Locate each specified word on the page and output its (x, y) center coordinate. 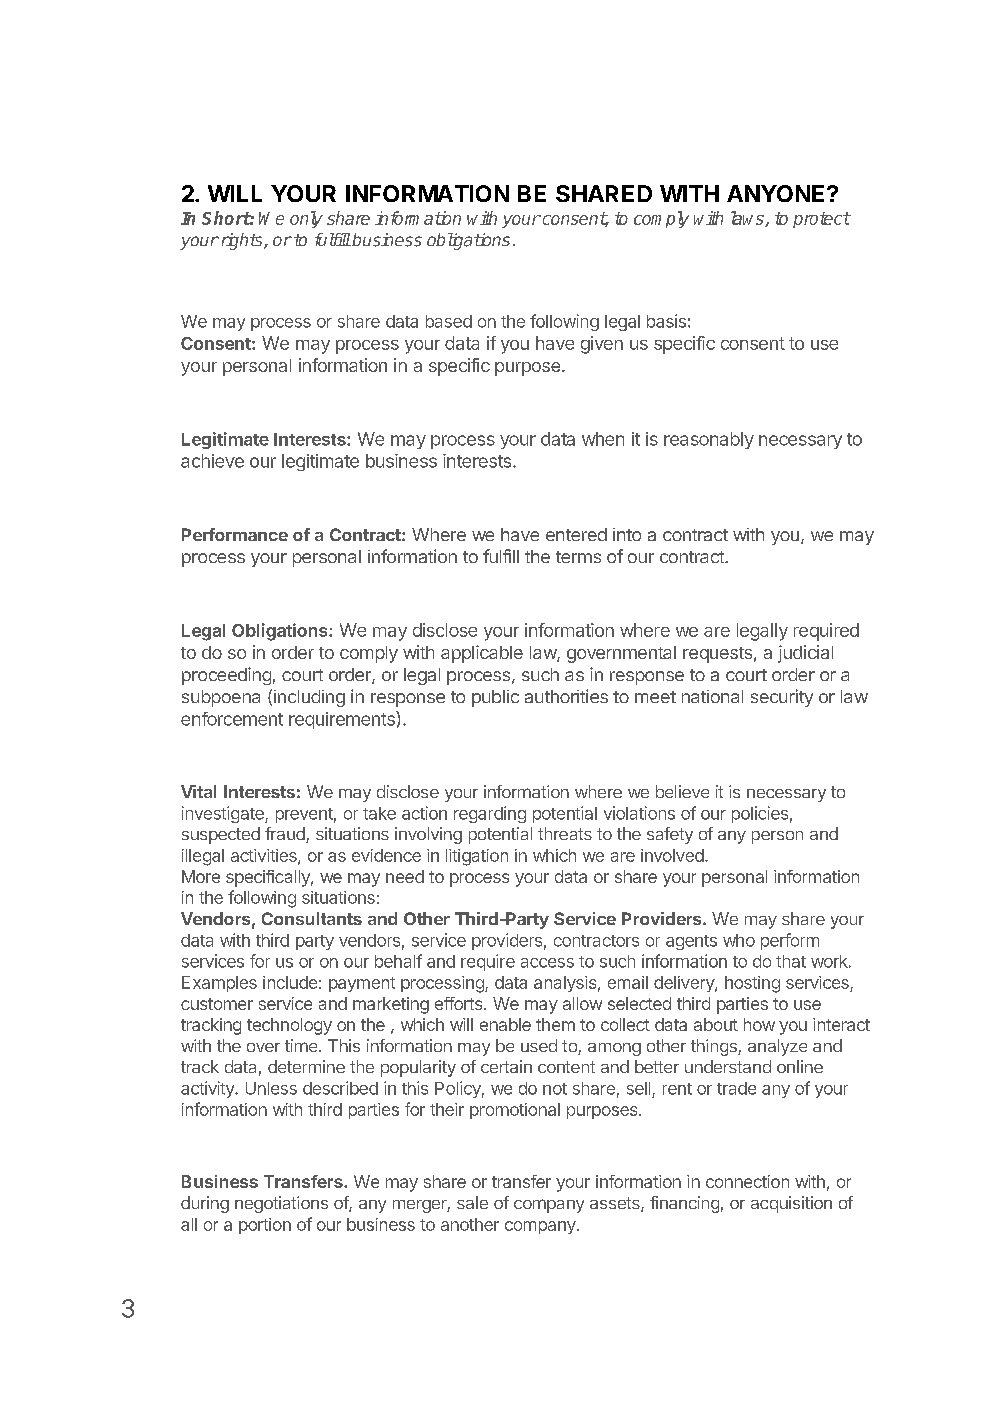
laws (748, 219)
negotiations (281, 1204)
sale (472, 1202)
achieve (212, 461)
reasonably (709, 440)
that (791, 961)
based (449, 321)
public (495, 698)
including (309, 698)
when (603, 439)
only (306, 219)
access (547, 963)
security (782, 698)
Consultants (312, 918)
